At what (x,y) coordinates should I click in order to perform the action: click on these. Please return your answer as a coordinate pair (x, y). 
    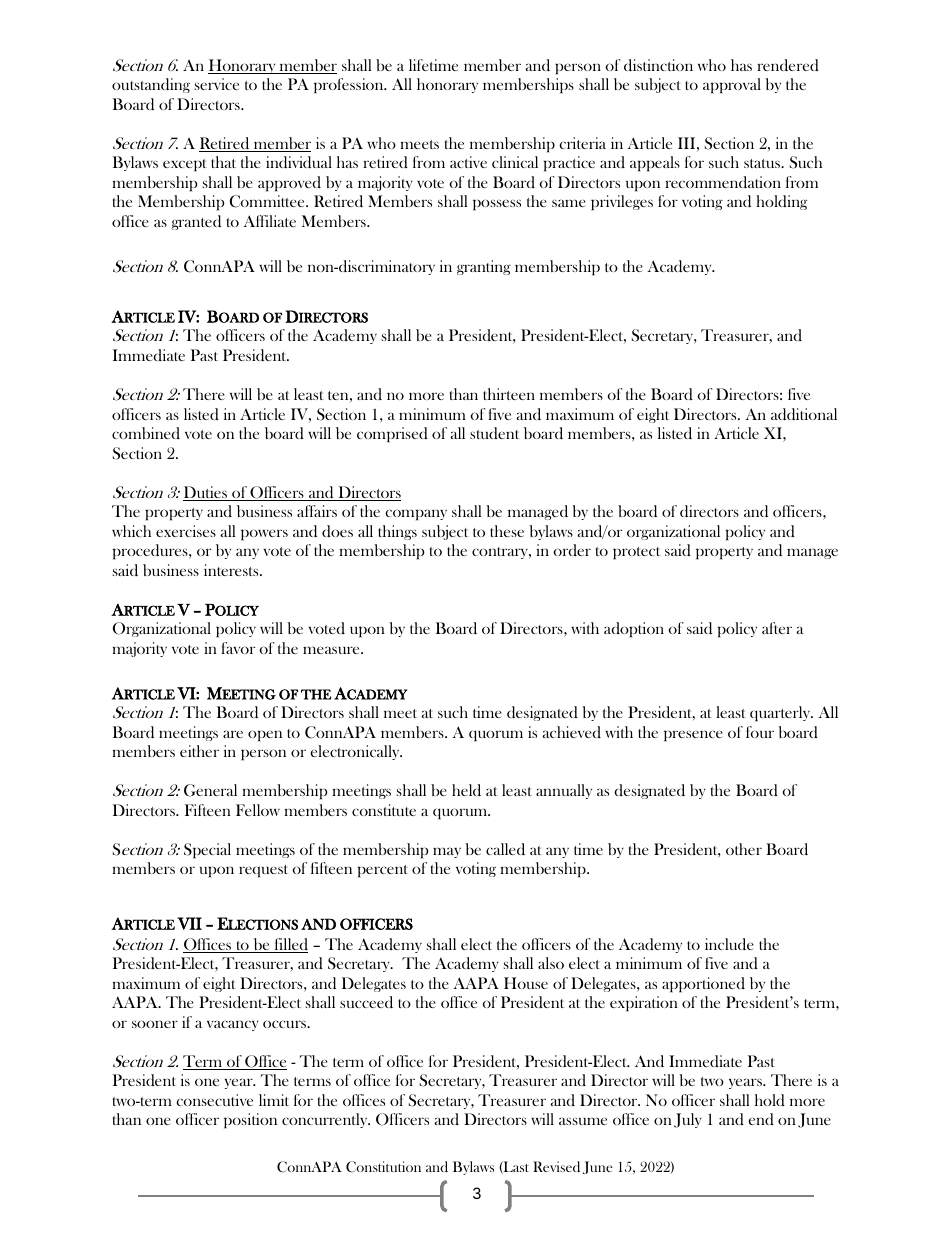
    Looking at the image, I should click on (507, 531).
